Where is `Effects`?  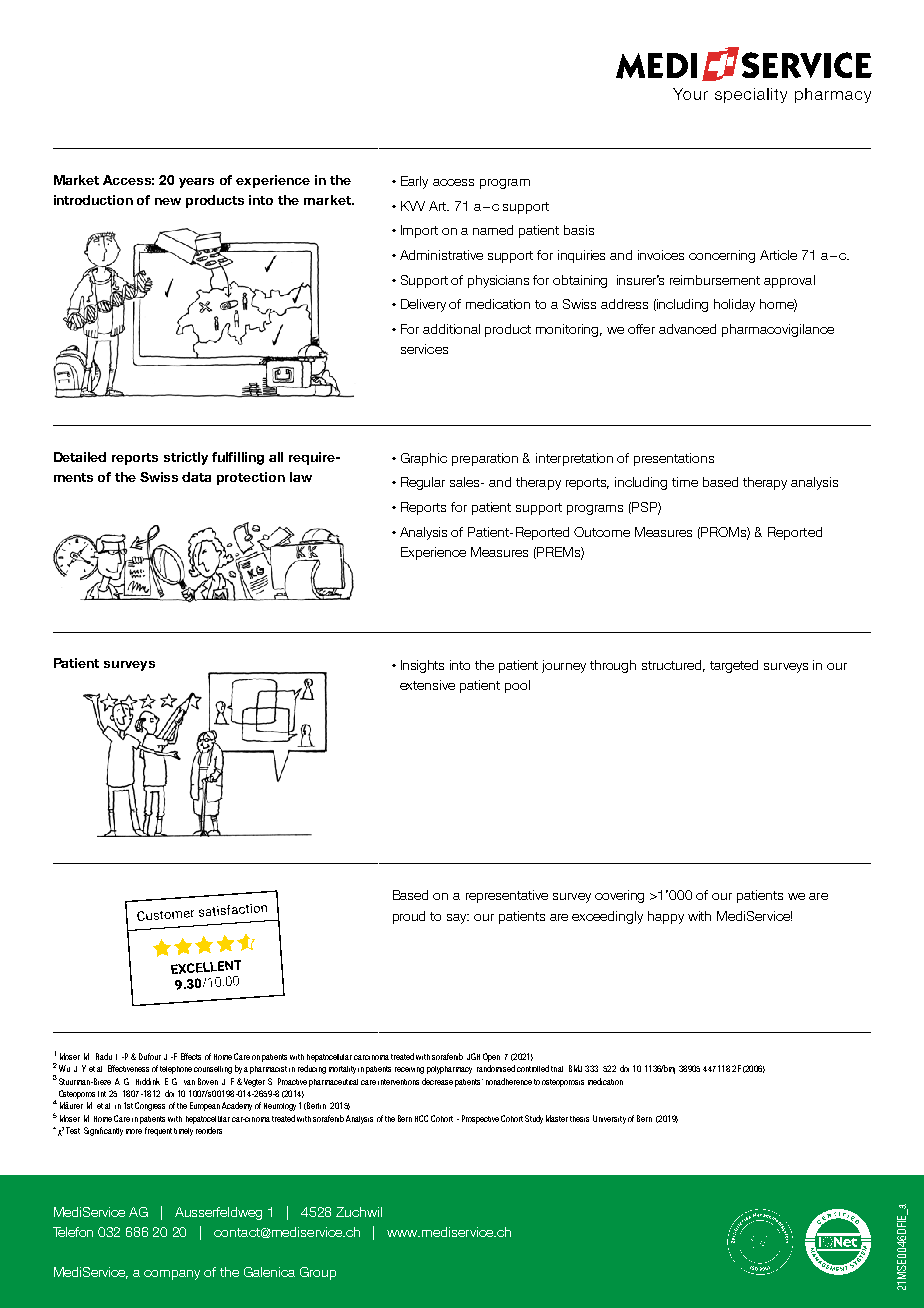 Effects is located at coordinates (191, 1056).
